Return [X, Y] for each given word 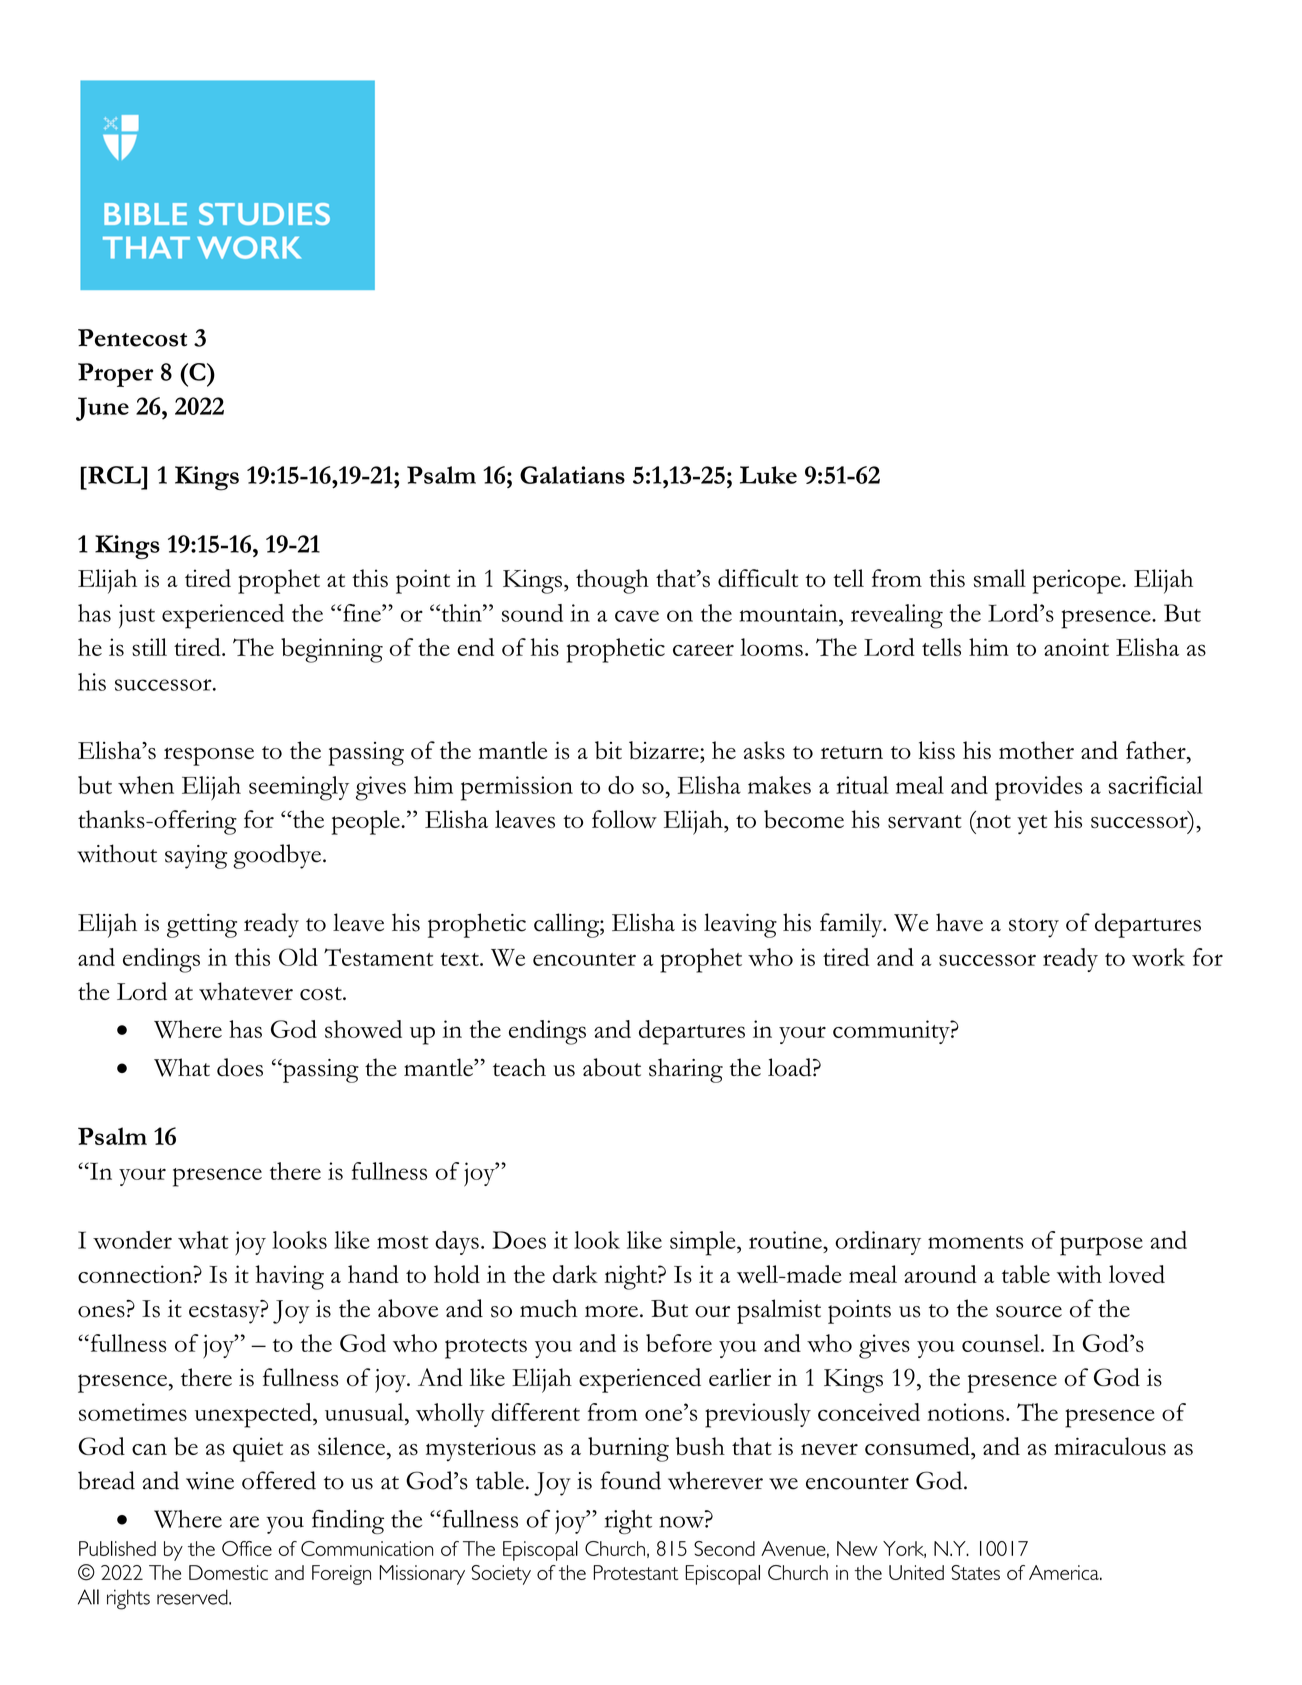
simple [704, 1243]
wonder [132, 1240]
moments [975, 1242]
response [209, 756]
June [102, 409]
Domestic [228, 1572]
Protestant [636, 1572]
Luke [768, 475]
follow [624, 819]
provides [1038, 788]
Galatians [572, 475]
